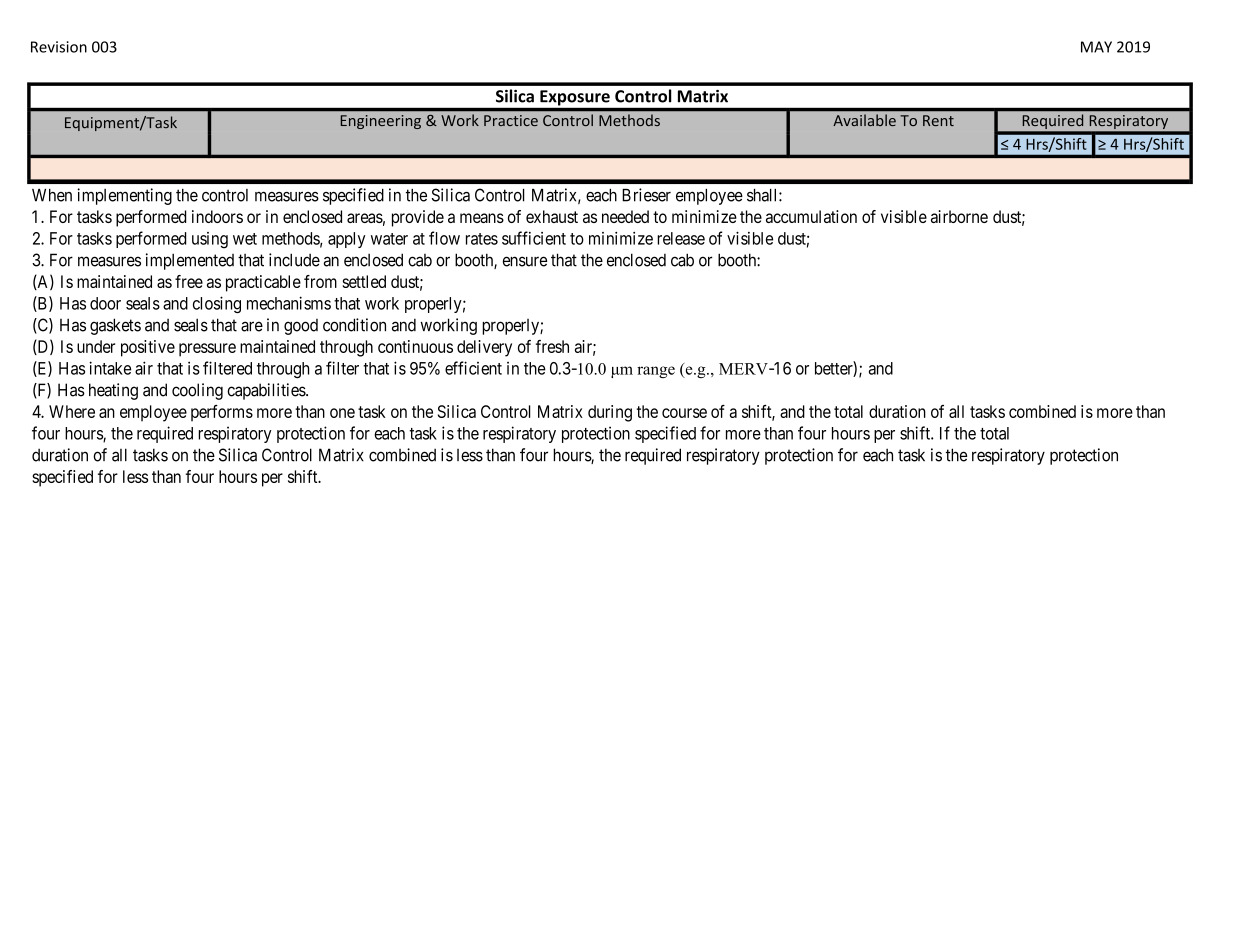 This document has height=952, width=1233. What do you see at coordinates (681, 238) in the document?
I see `release` at bounding box center [681, 238].
